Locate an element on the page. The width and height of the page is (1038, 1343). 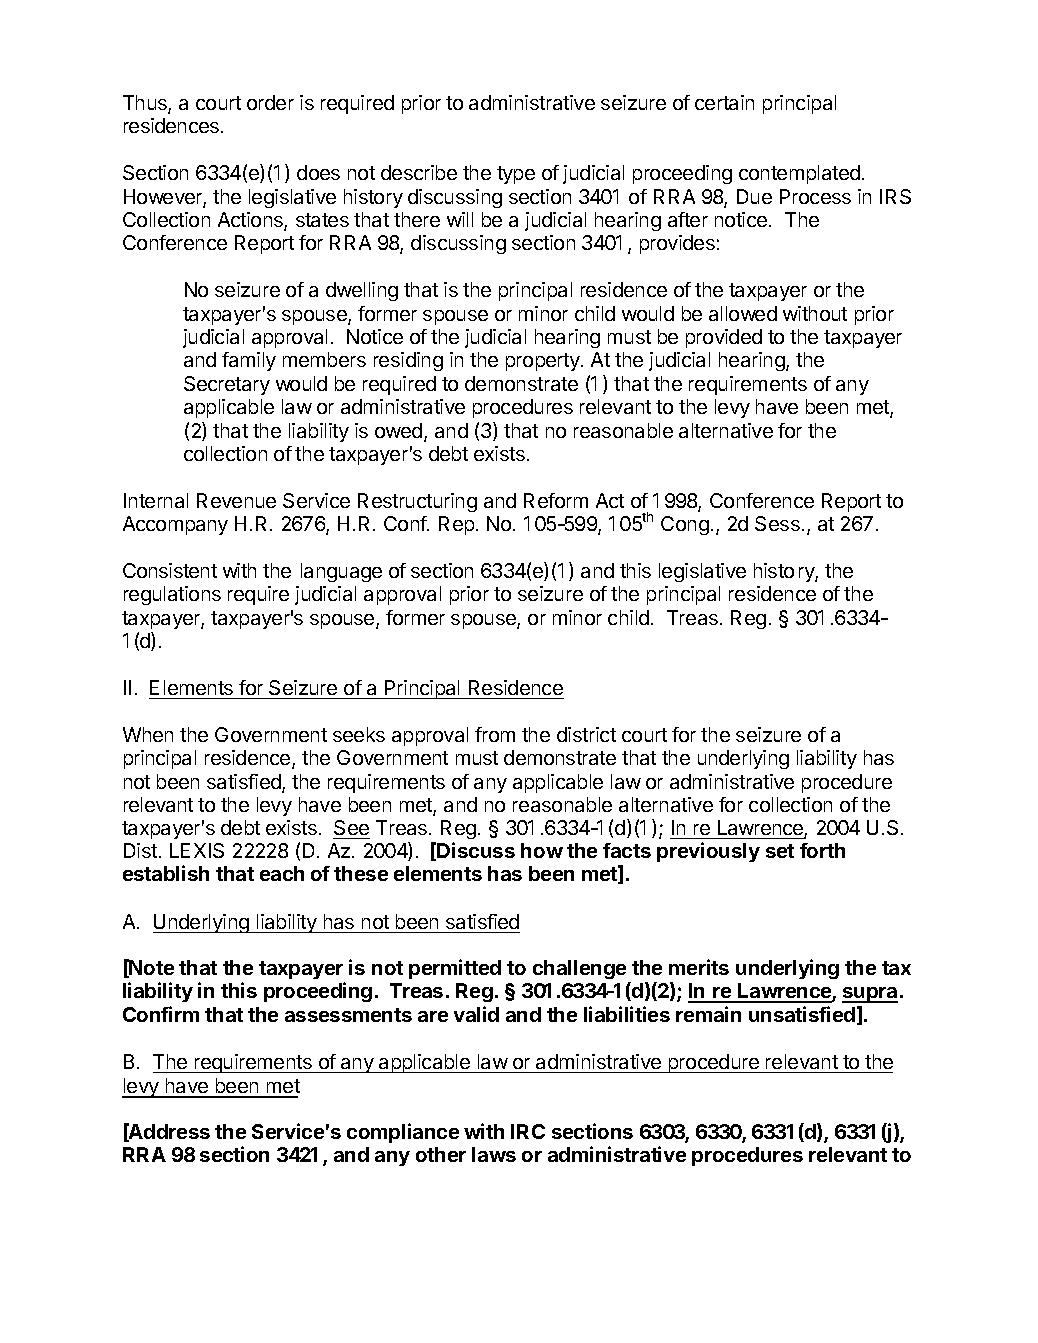
order is located at coordinates (270, 102).
